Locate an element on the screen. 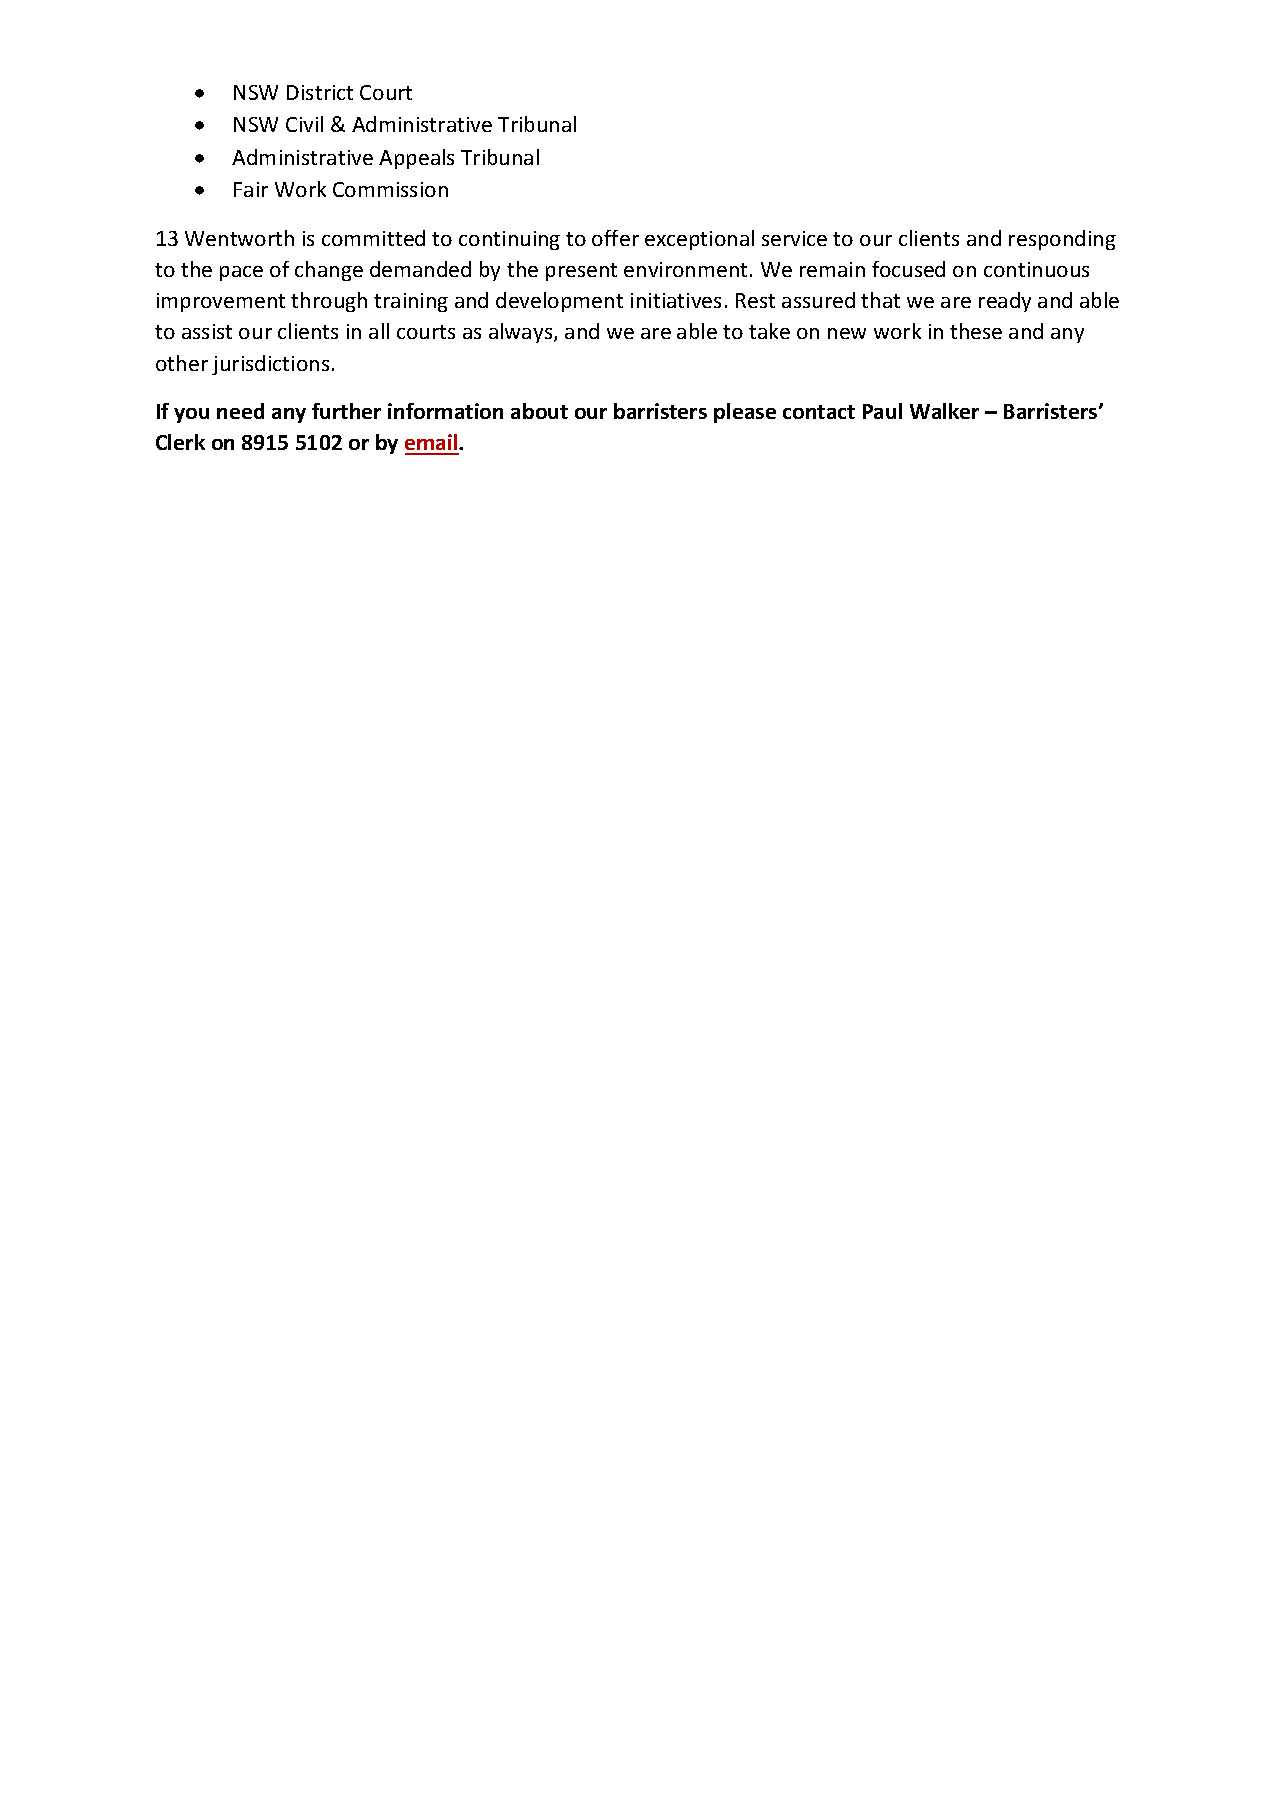 The image size is (1283, 1814). Commission is located at coordinates (390, 189).
